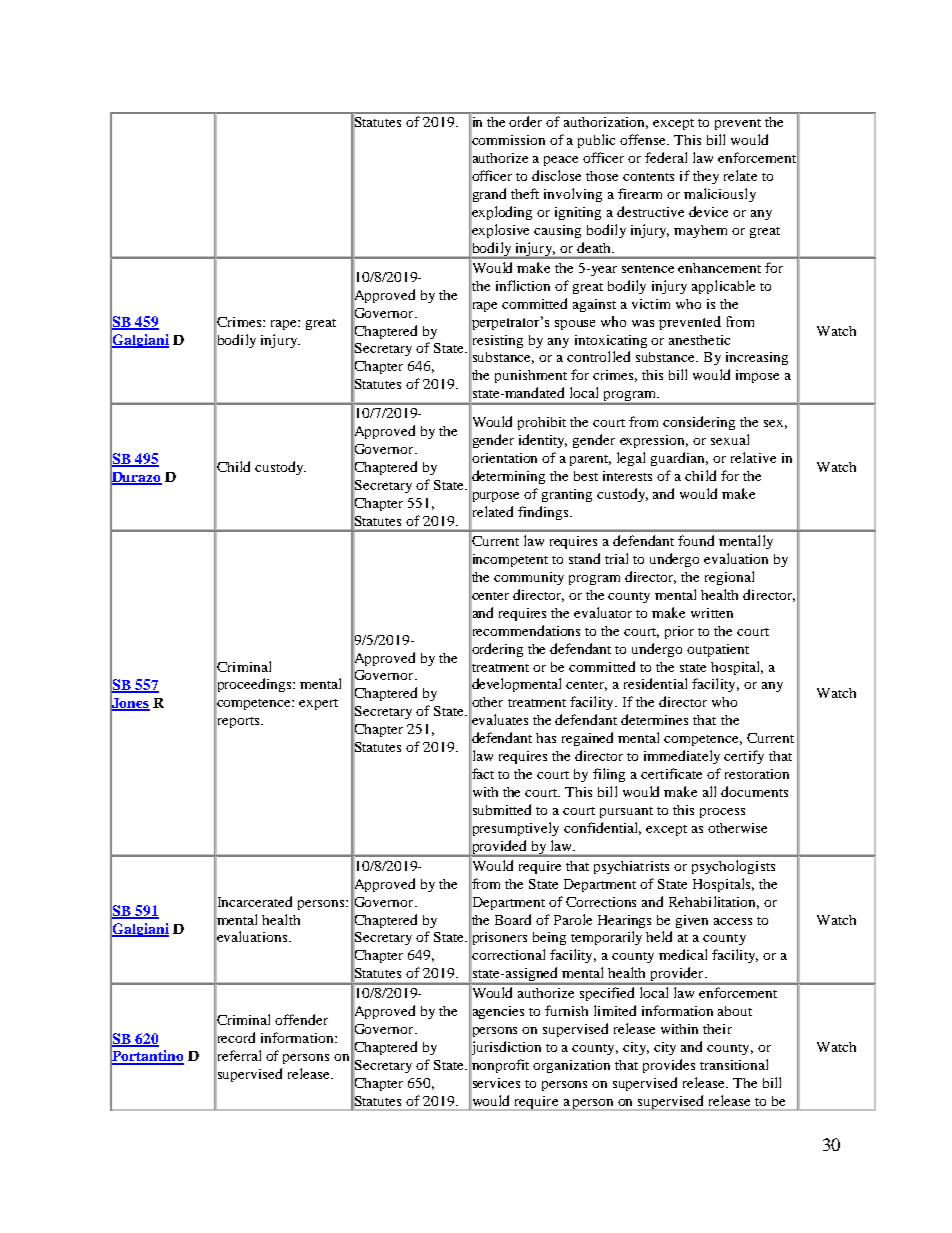  What do you see at coordinates (301, 1019) in the image?
I see `offender` at bounding box center [301, 1019].
